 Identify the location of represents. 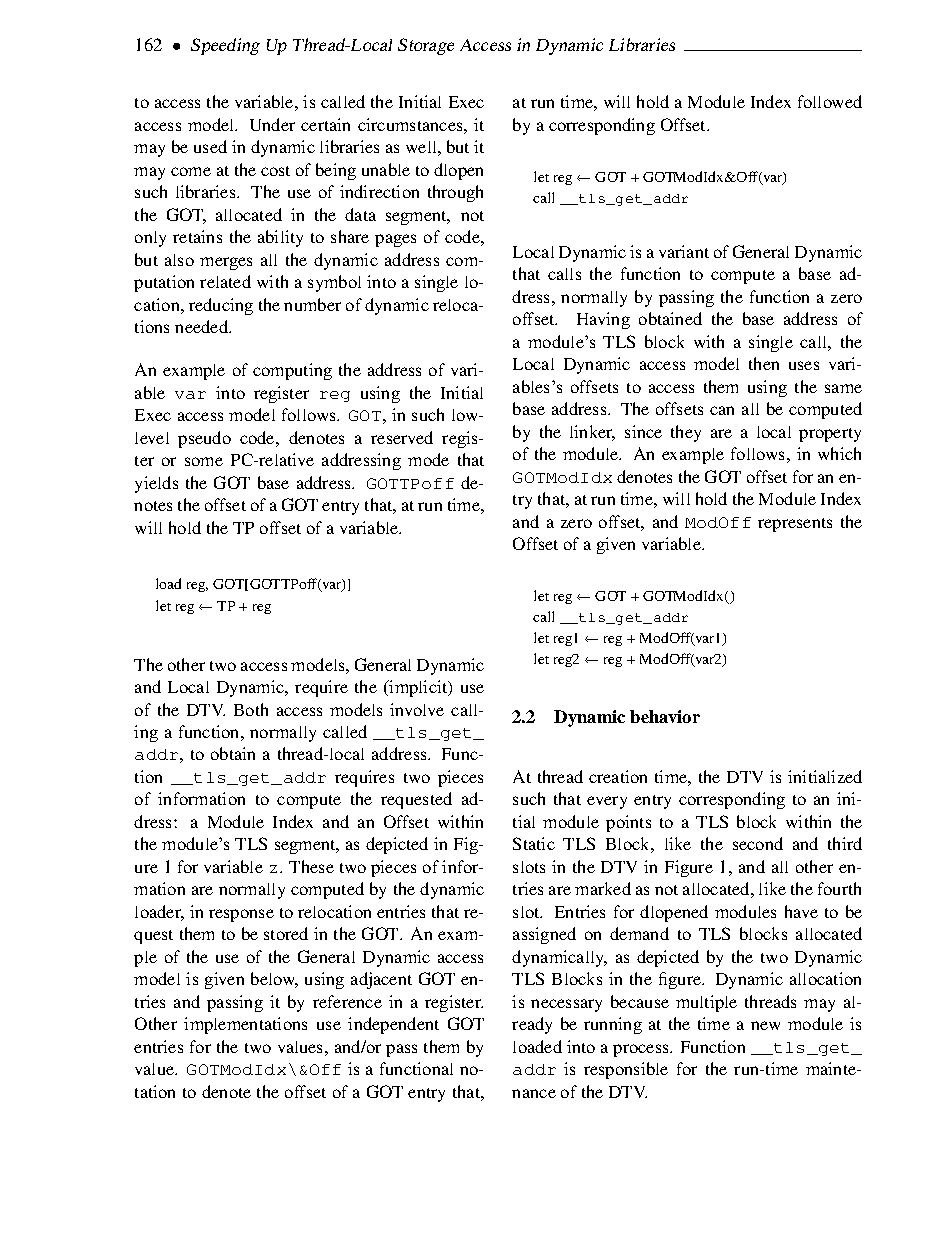
(795, 525).
